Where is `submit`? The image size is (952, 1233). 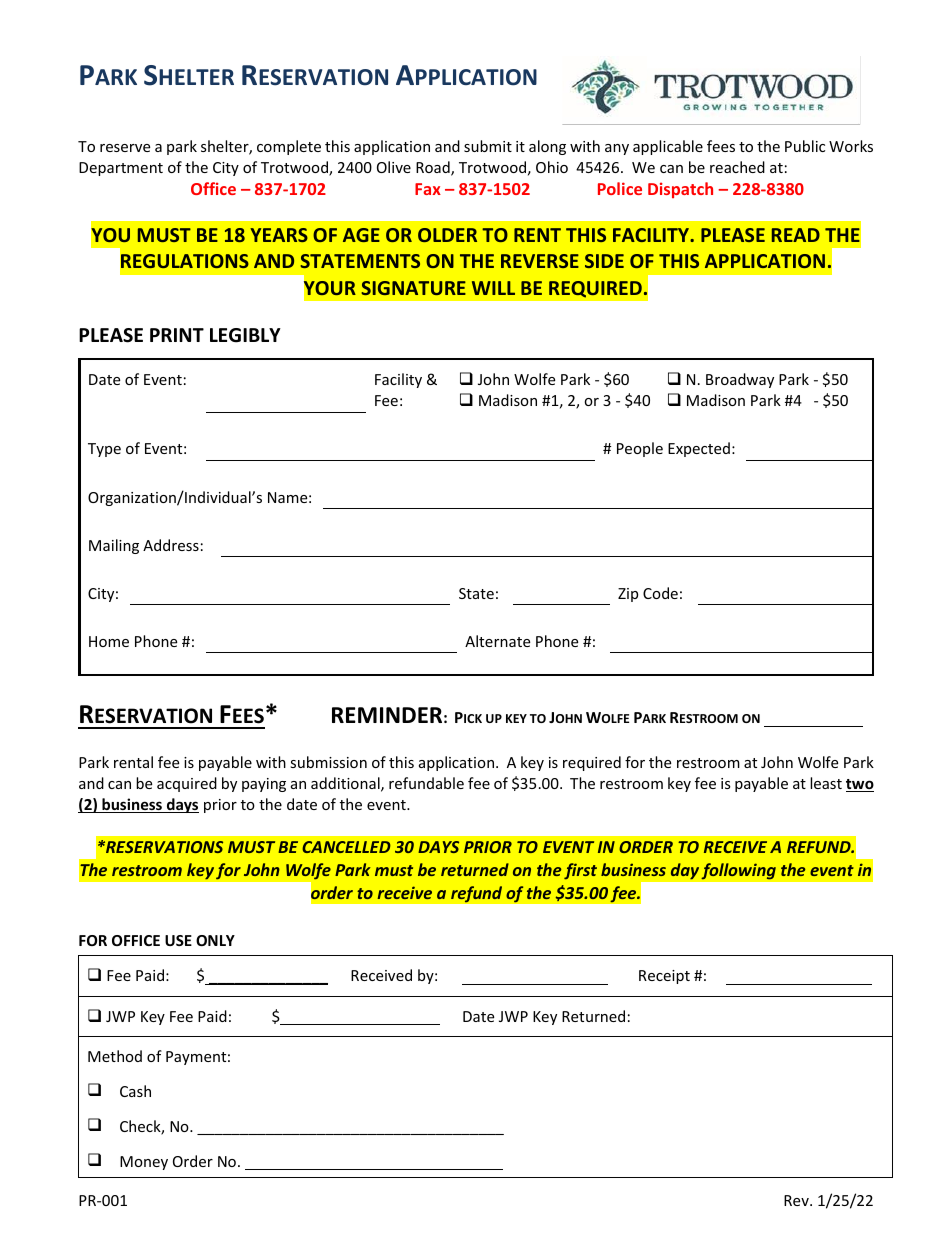
submit is located at coordinates (488, 146).
